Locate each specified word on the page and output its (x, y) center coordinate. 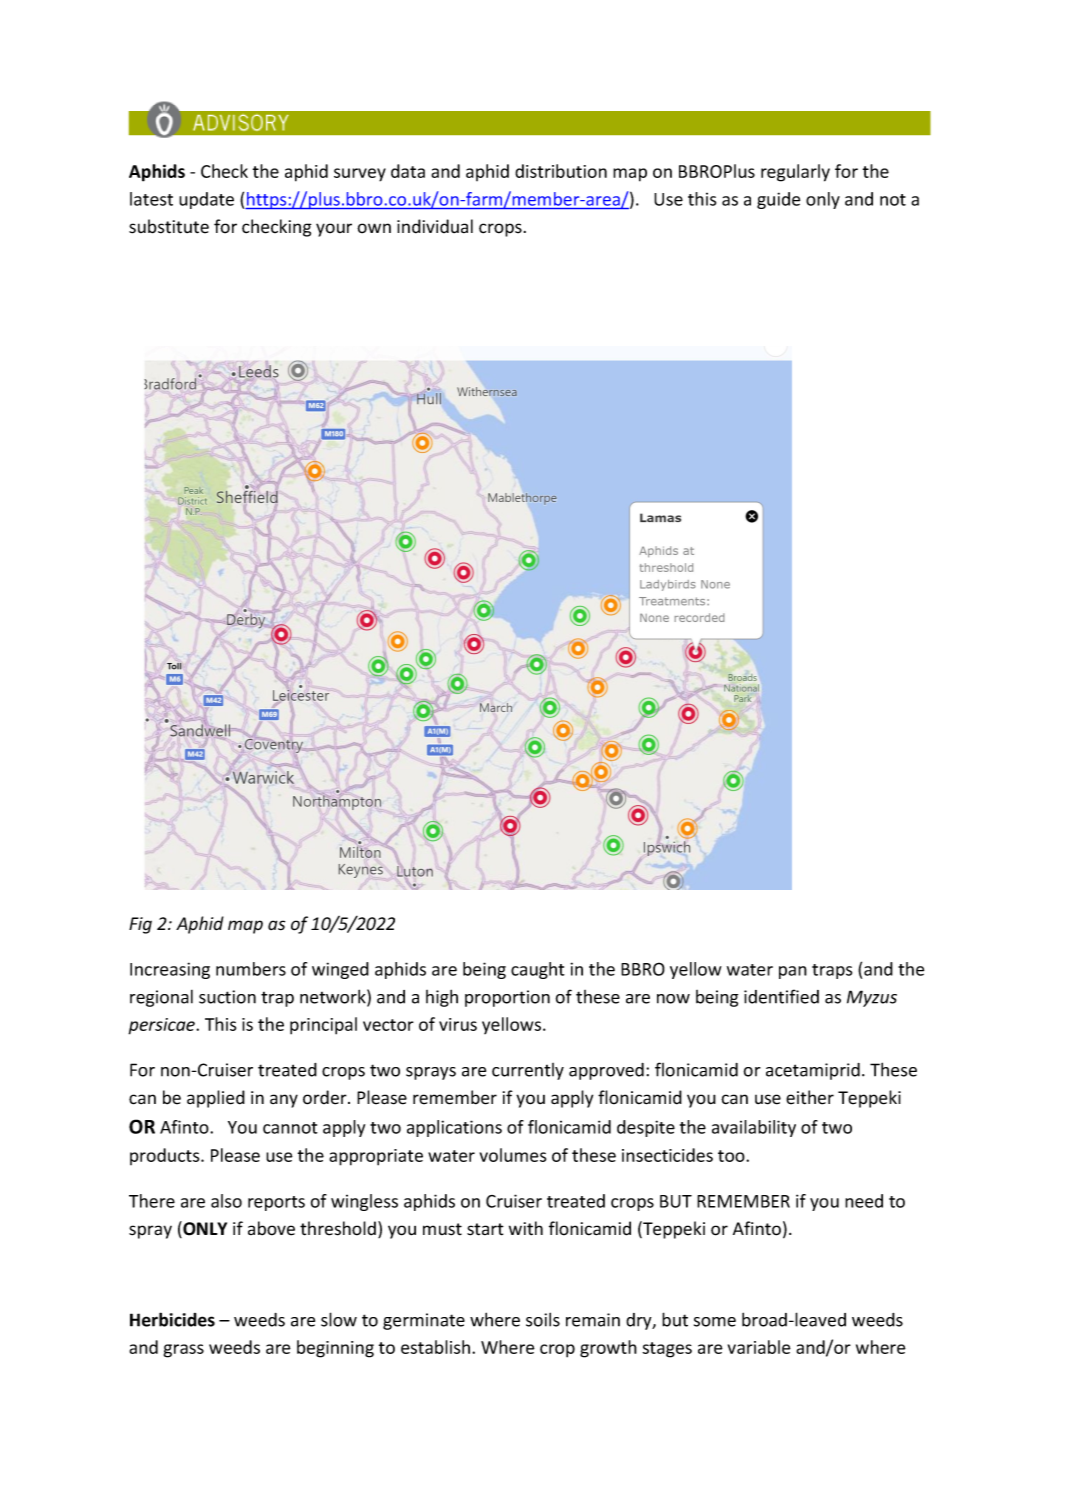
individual (435, 226)
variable (759, 1347)
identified (781, 996)
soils (543, 1319)
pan (793, 972)
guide (778, 200)
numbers (251, 969)
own (374, 228)
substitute (169, 226)
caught (538, 970)
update (206, 200)
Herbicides (172, 1319)
